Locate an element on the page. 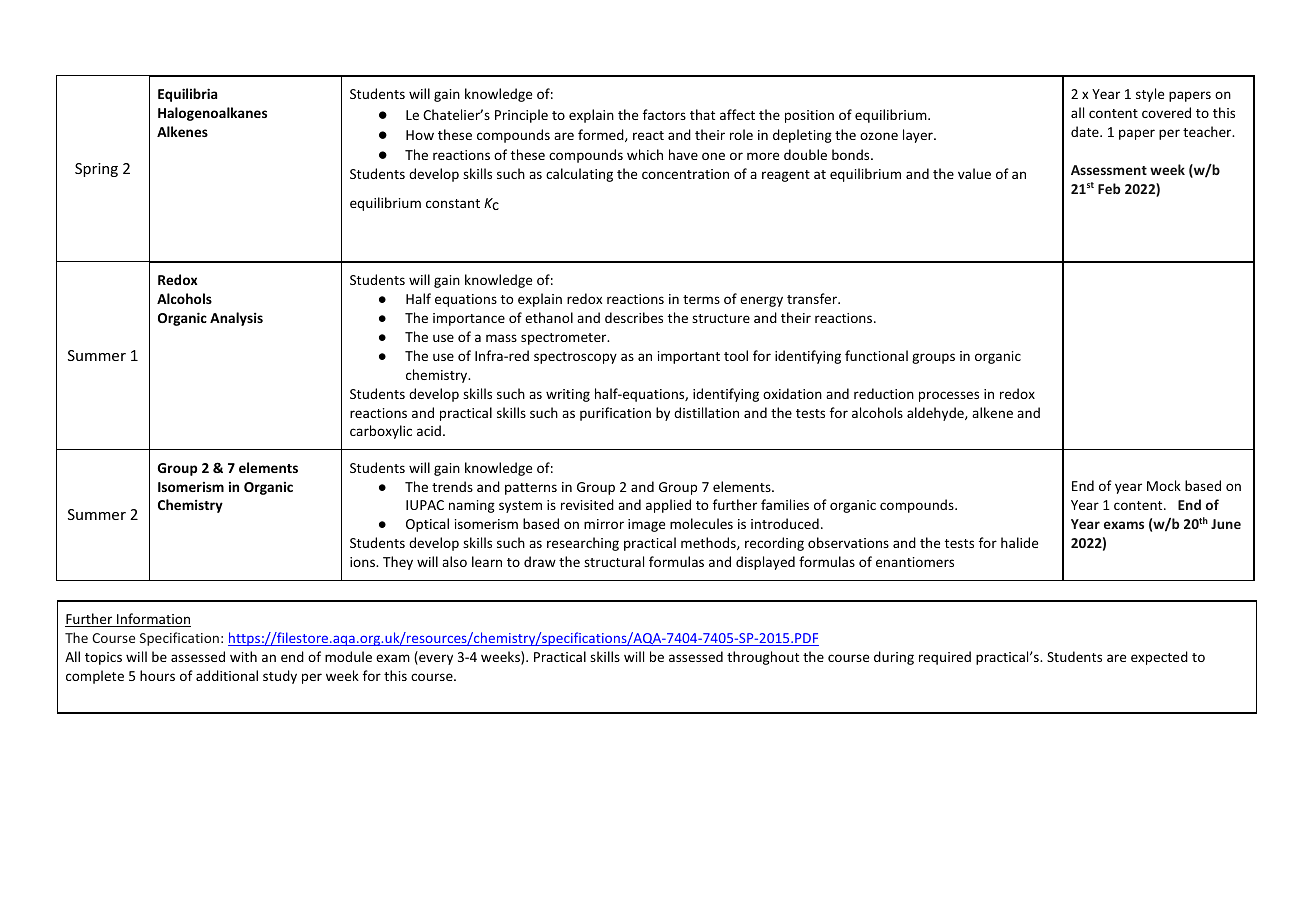  Analysis is located at coordinates (236, 319).
